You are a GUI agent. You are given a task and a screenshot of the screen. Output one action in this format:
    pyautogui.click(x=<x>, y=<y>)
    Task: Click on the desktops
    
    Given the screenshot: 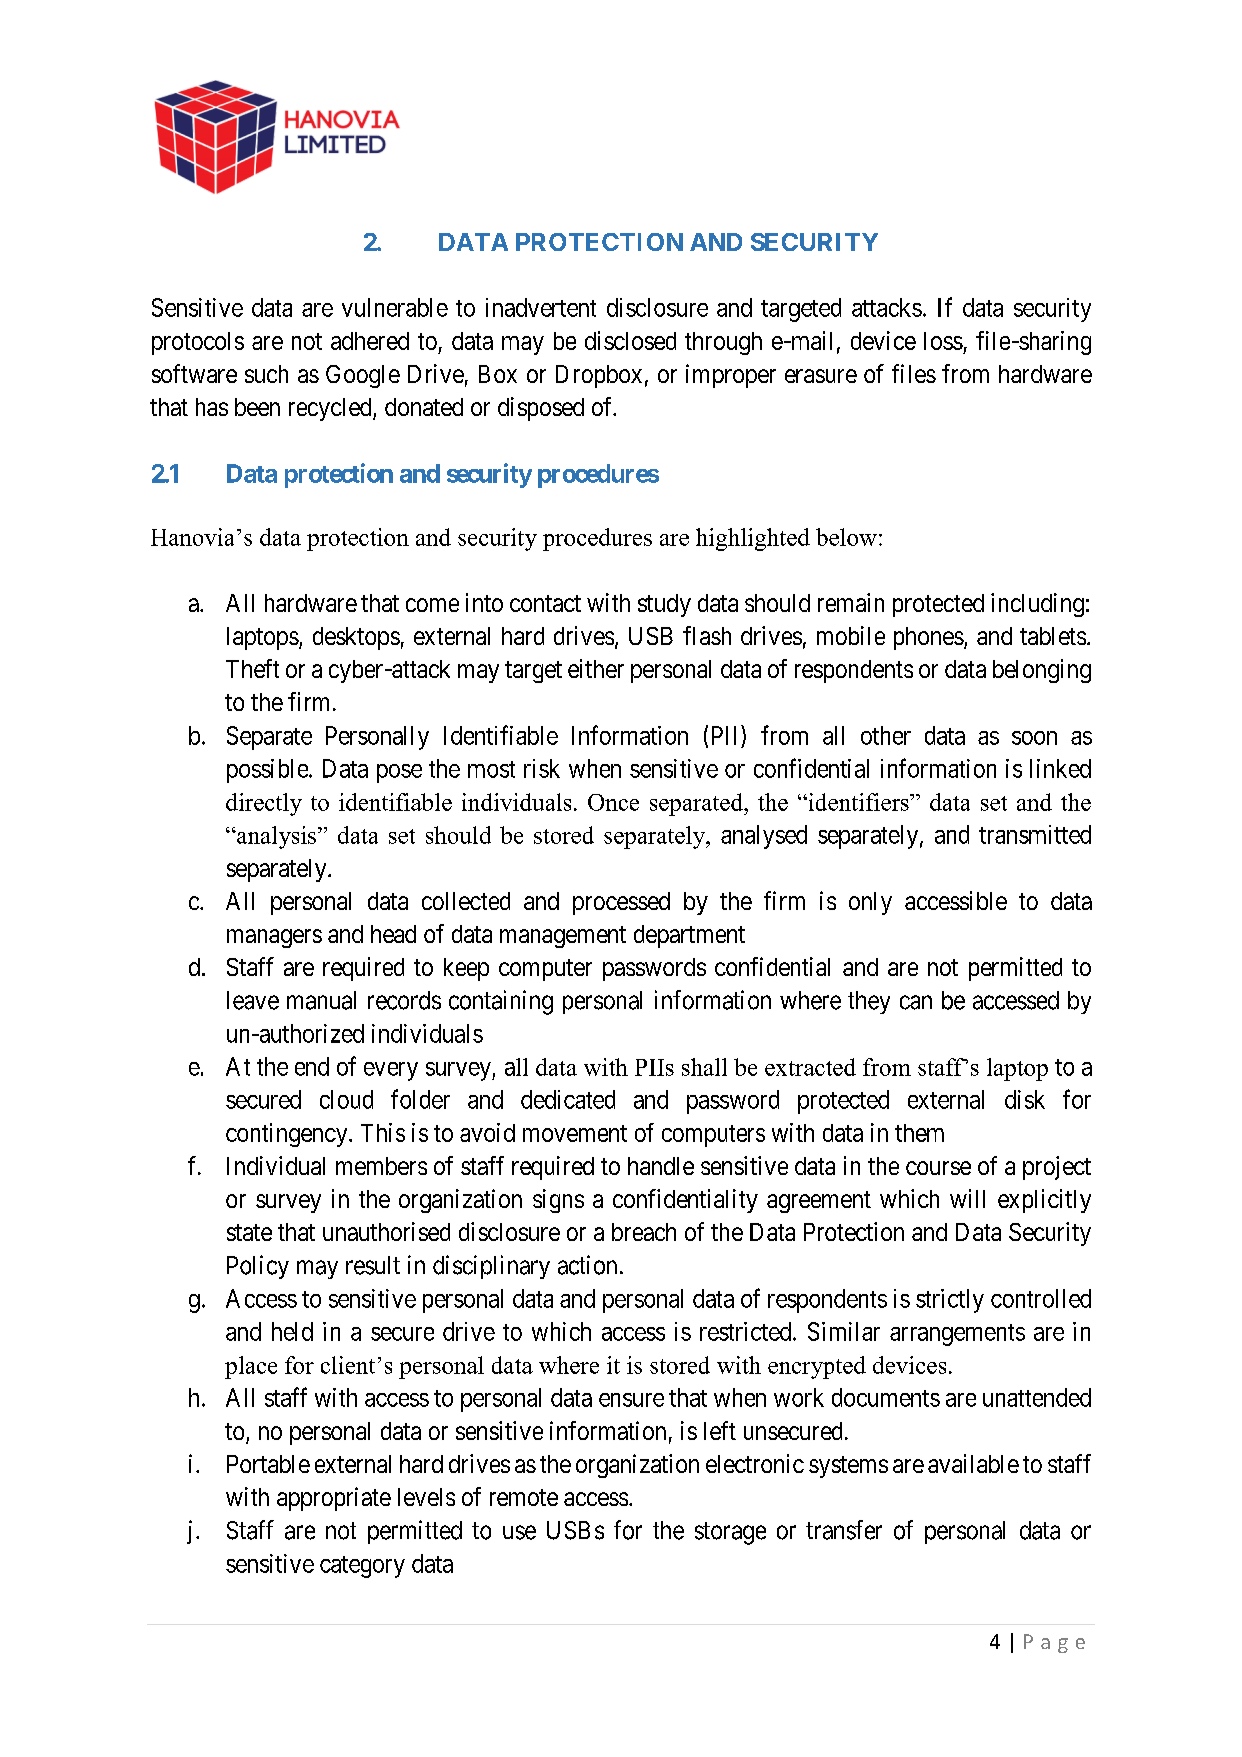 What is the action you would take?
    pyautogui.click(x=356, y=638)
